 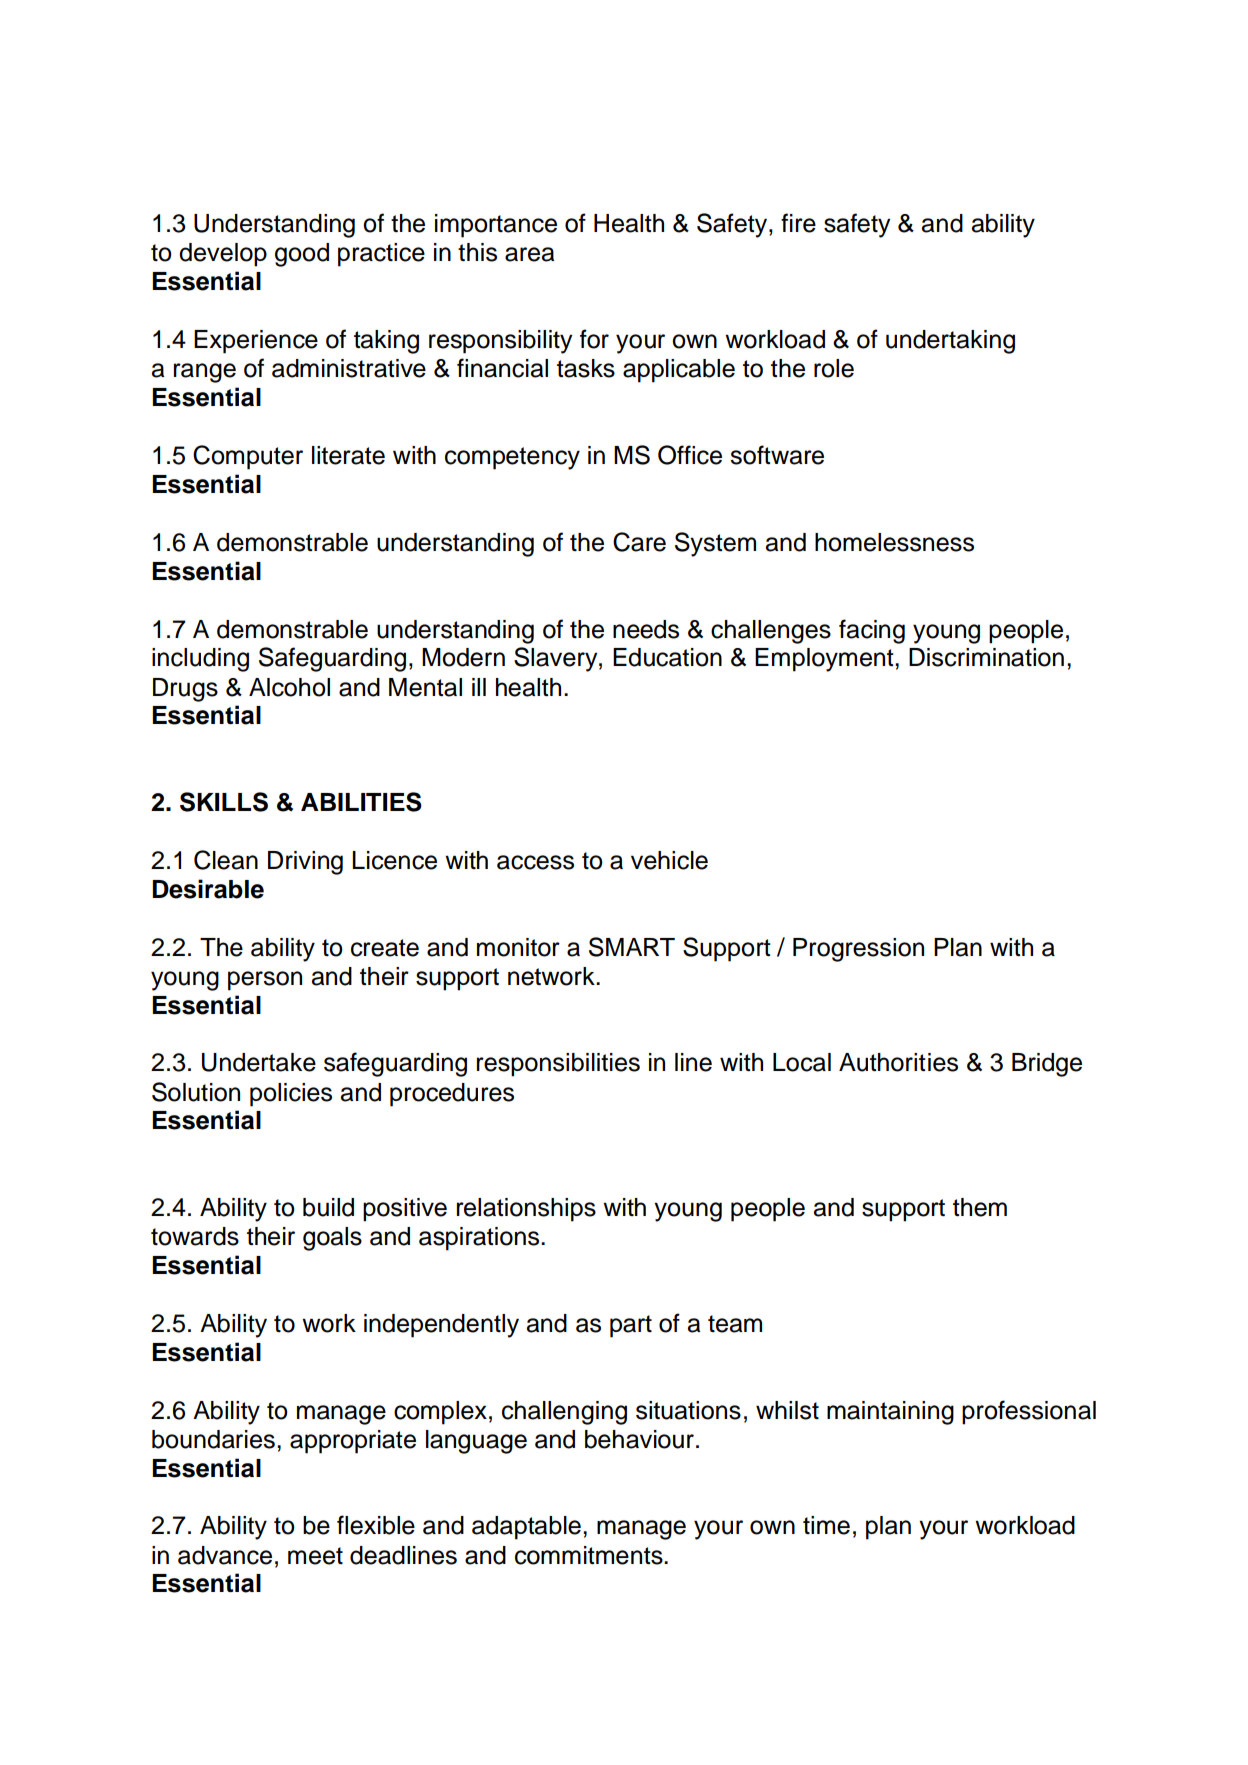 I want to click on good, so click(x=302, y=255).
